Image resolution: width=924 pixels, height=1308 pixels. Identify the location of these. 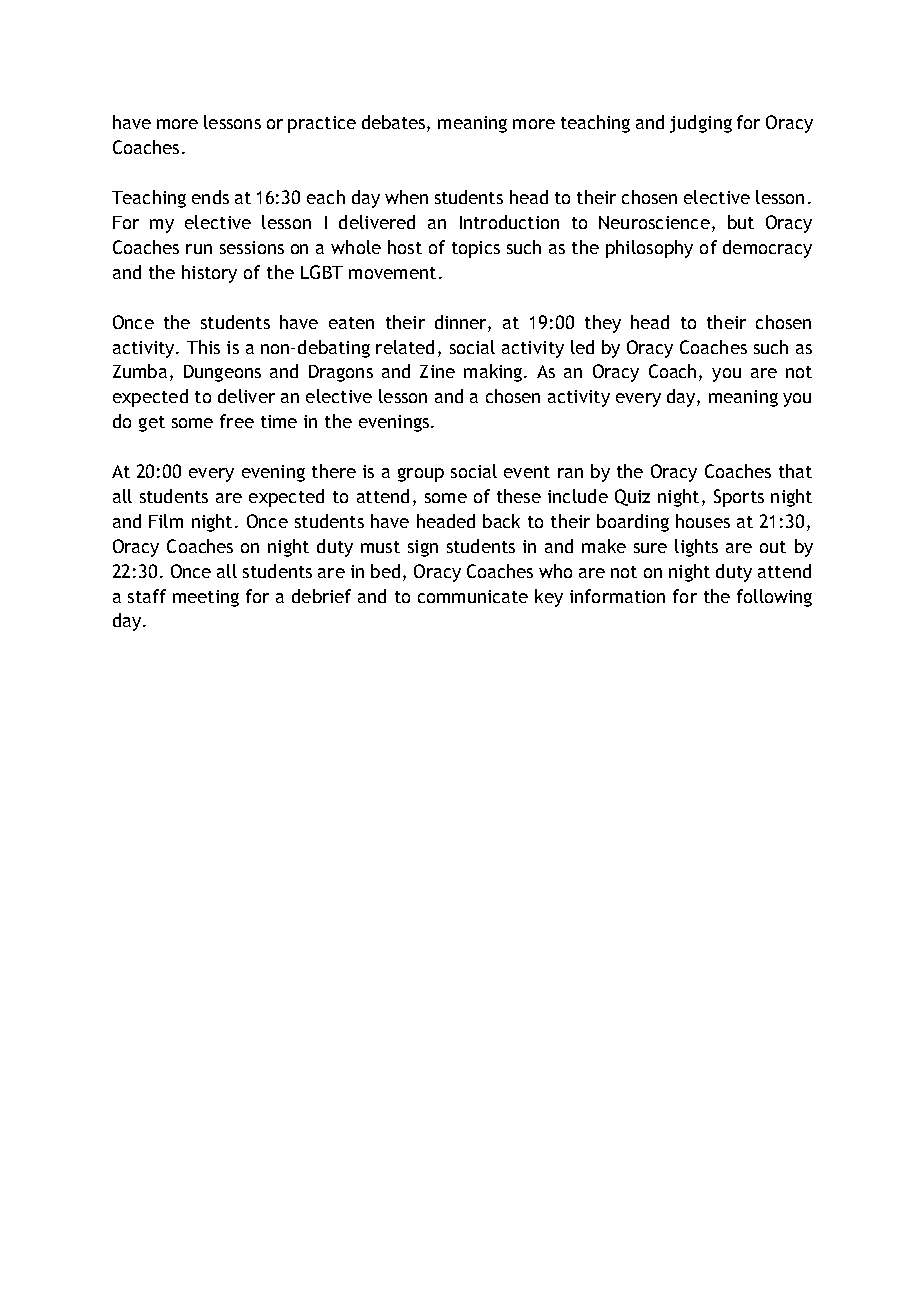
(519, 496).
